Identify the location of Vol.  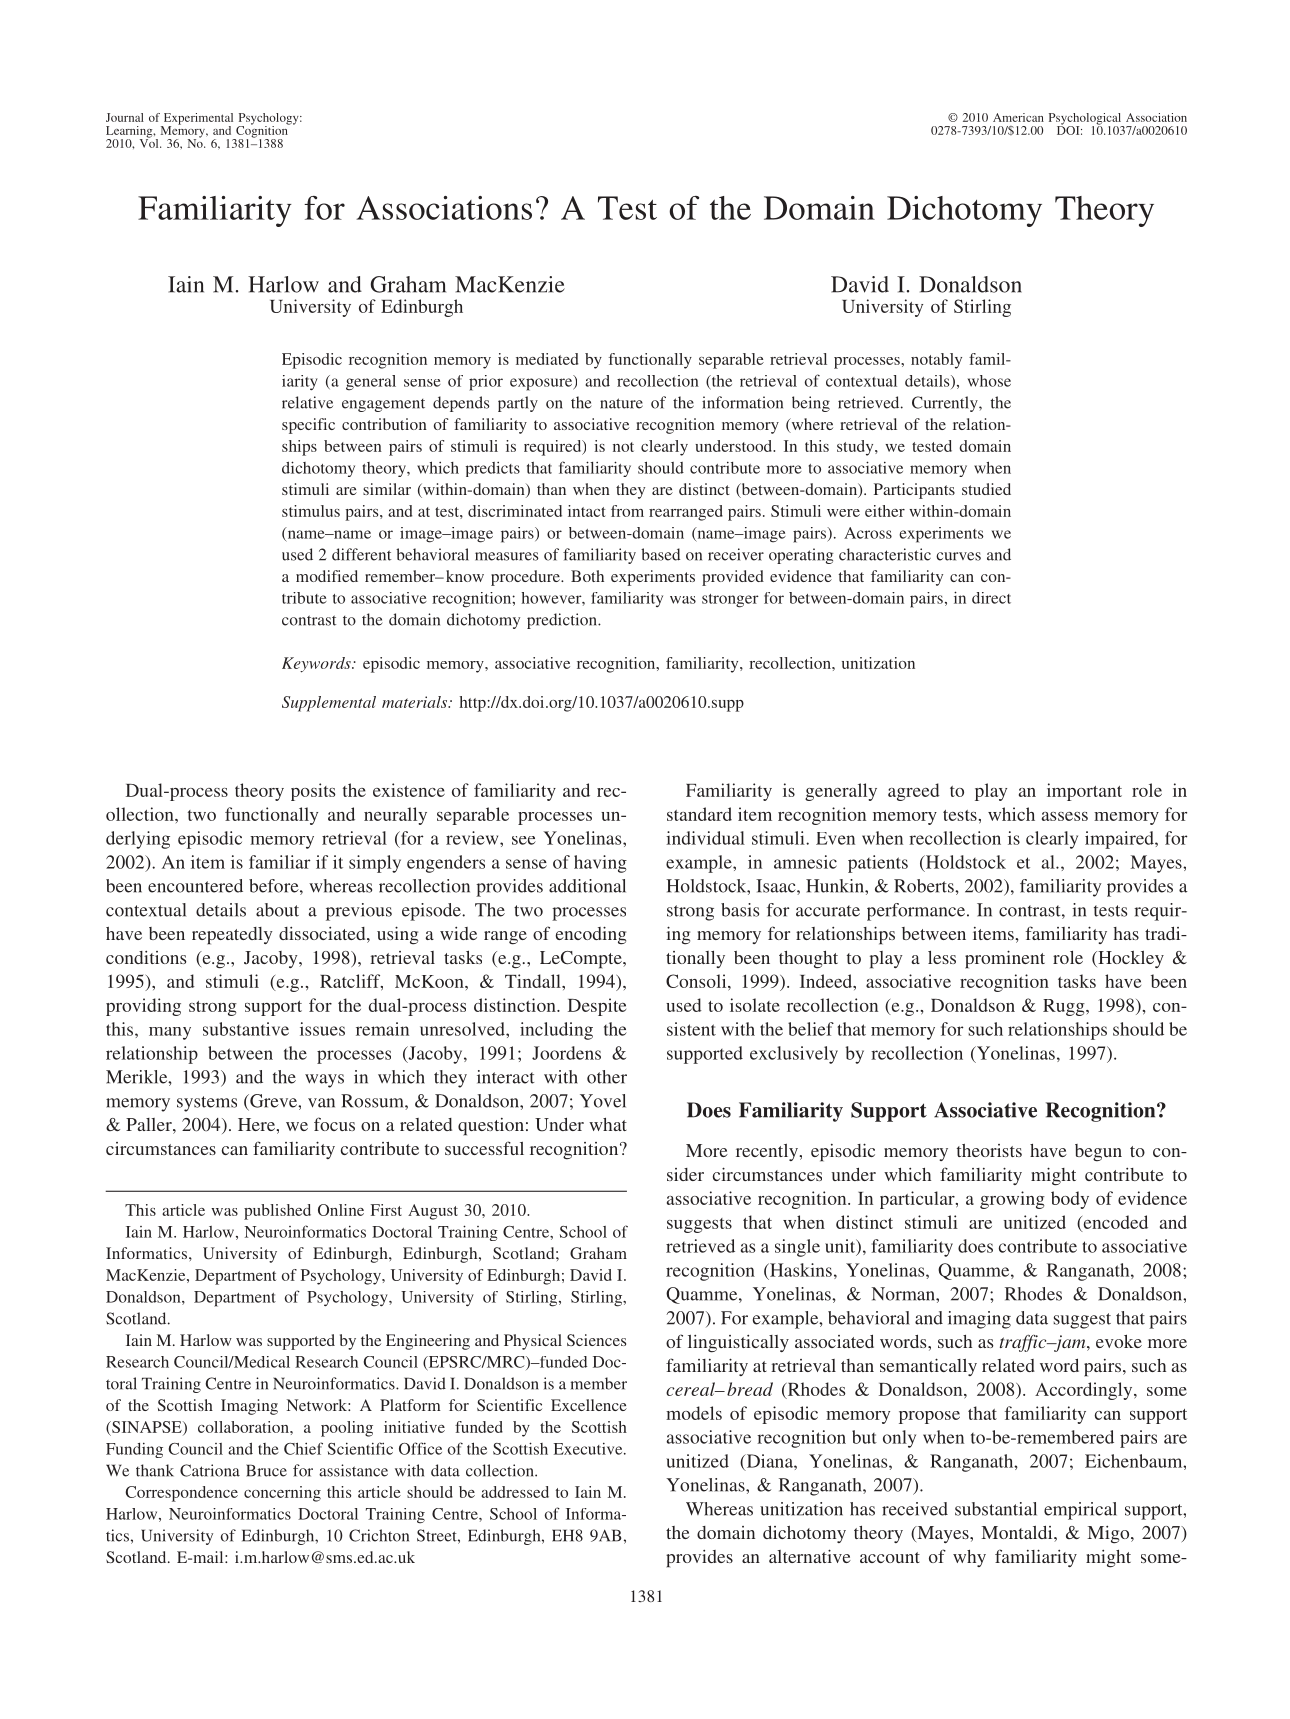
(150, 142).
